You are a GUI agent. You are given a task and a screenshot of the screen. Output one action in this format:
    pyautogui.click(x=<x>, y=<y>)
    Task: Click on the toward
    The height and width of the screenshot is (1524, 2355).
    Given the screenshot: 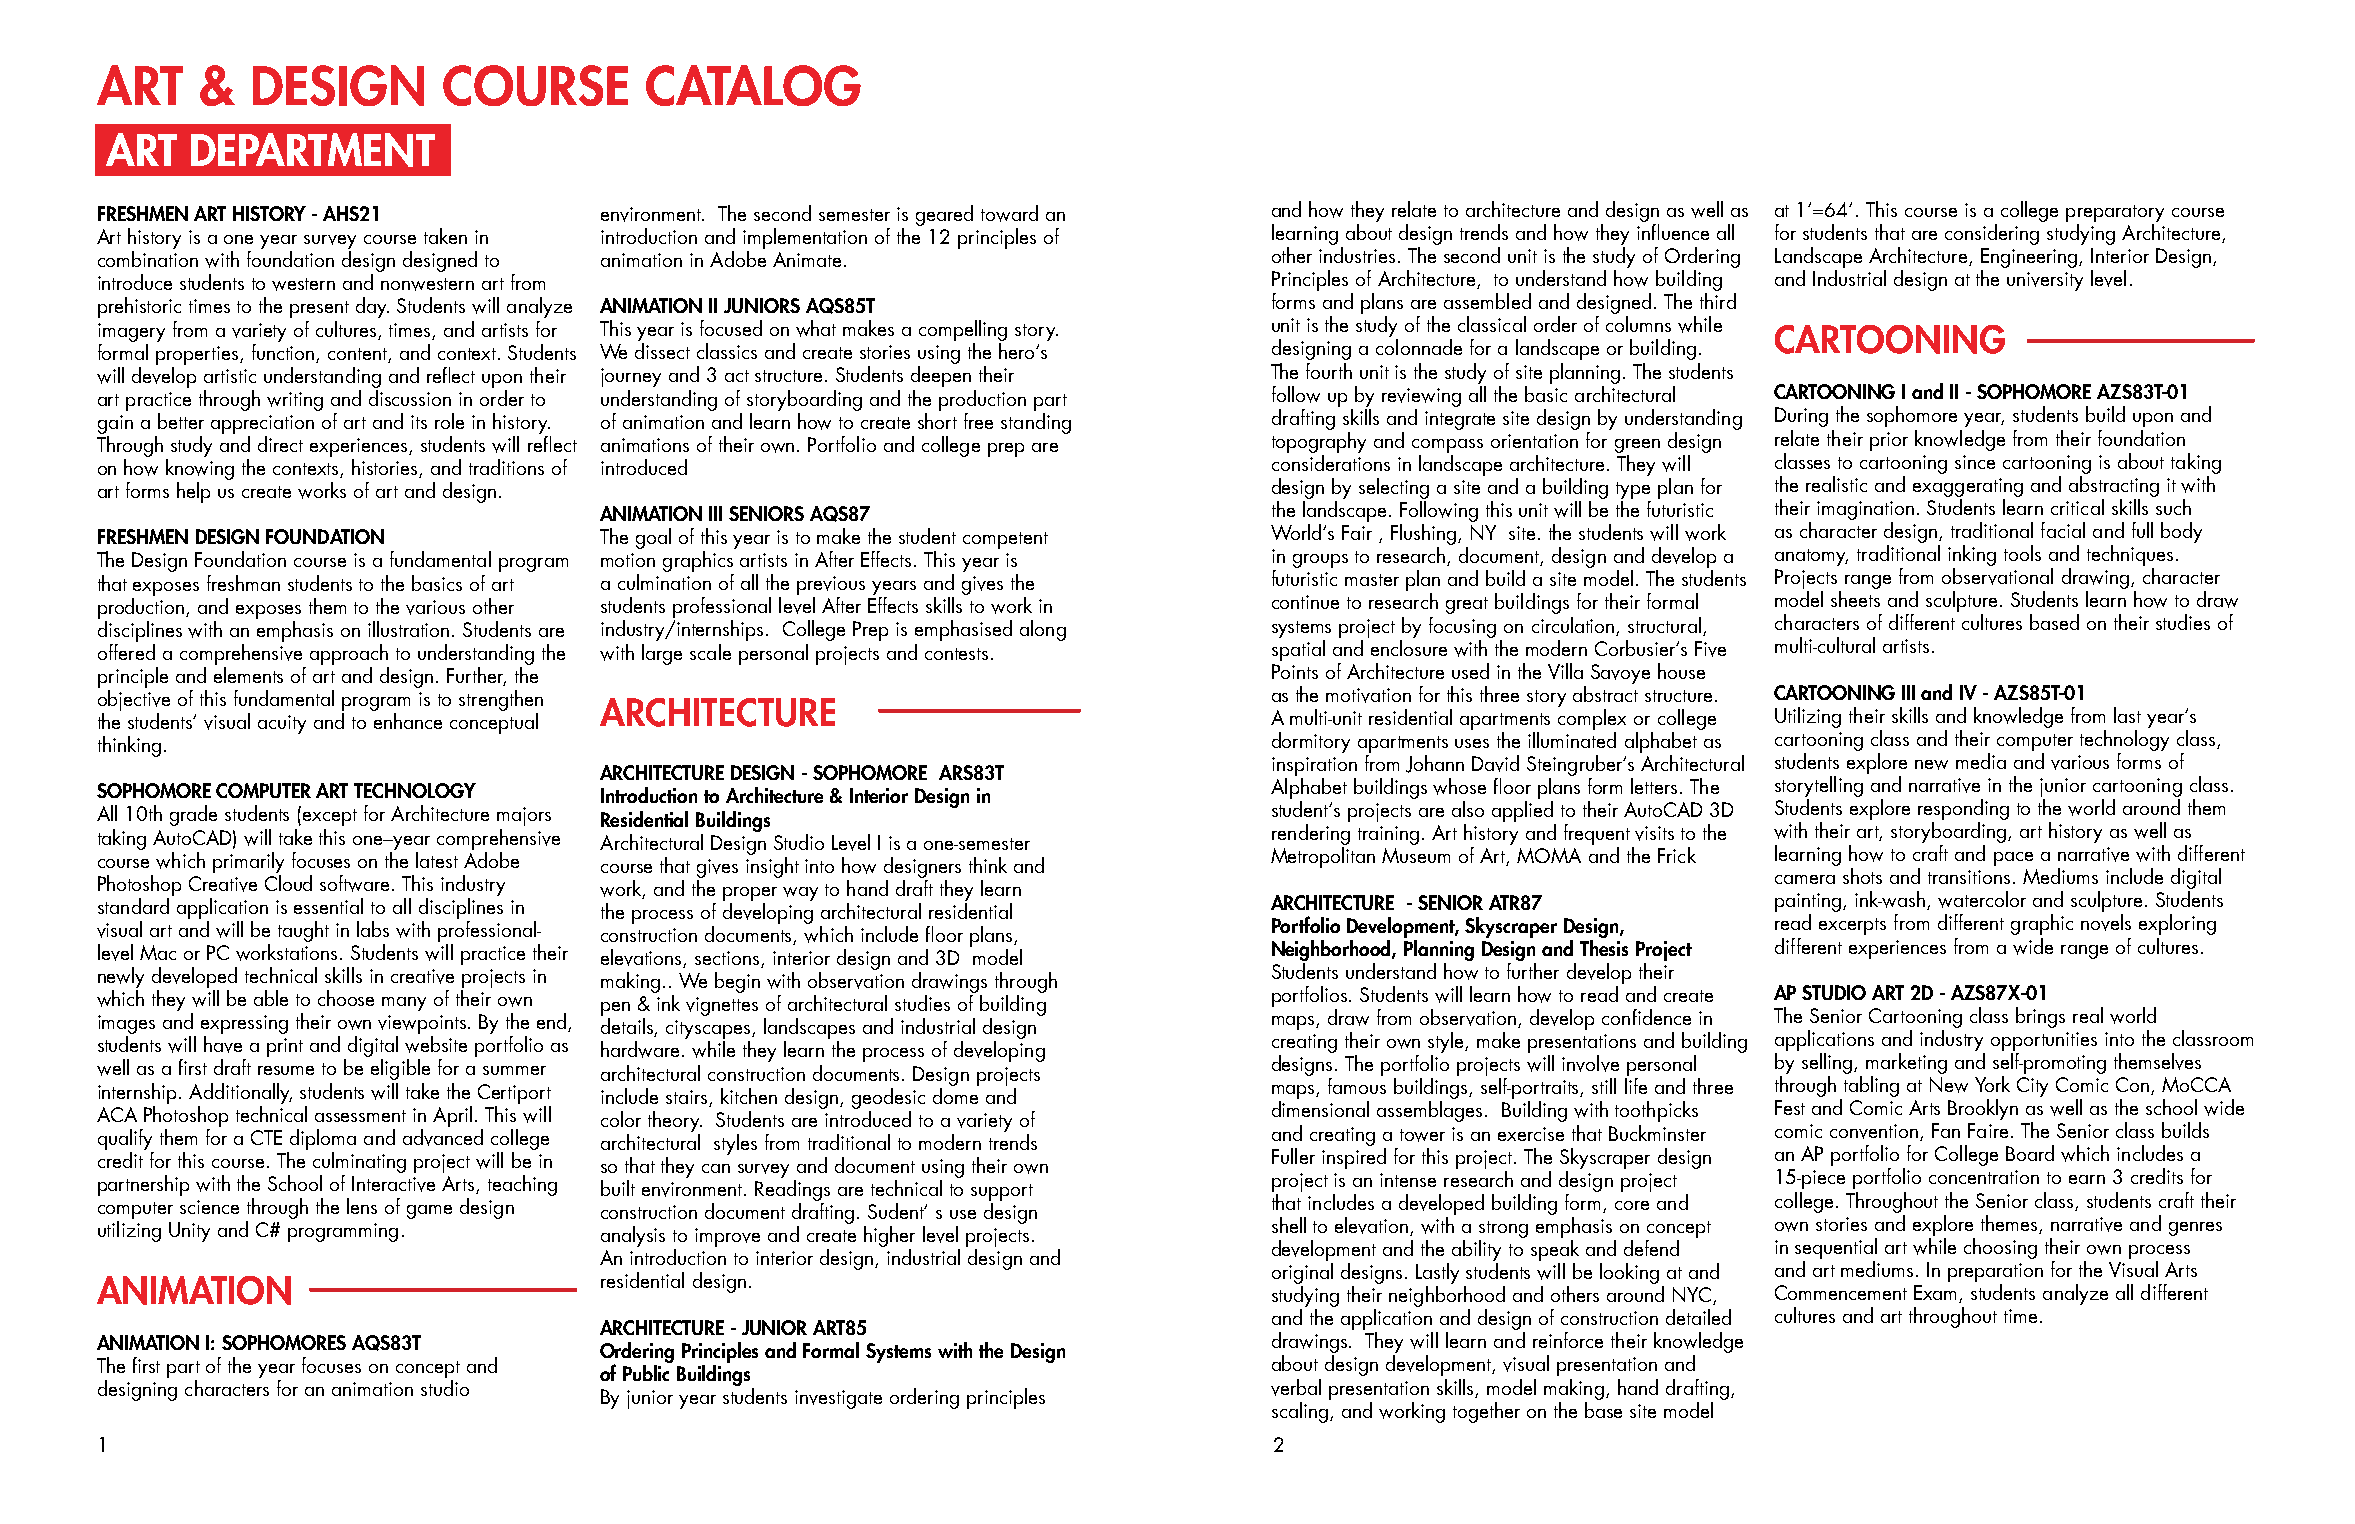 What is the action you would take?
    pyautogui.click(x=1009, y=213)
